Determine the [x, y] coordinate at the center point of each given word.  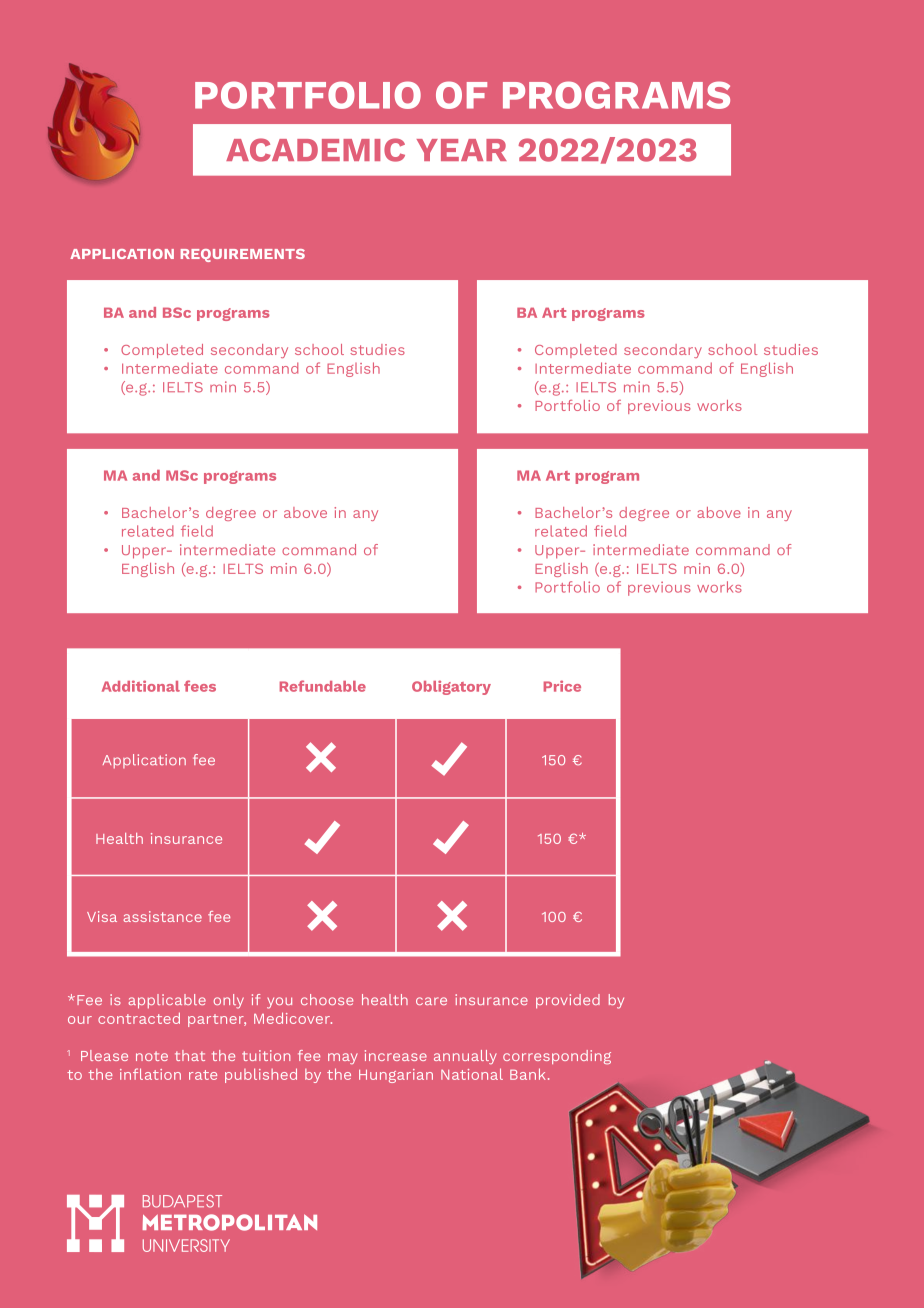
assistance [163, 916]
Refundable [323, 686]
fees [200, 686]
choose [327, 999]
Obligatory [451, 687]
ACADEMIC [315, 150]
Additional [141, 686]
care [431, 1001]
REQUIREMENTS [243, 255]
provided [568, 1001]
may [343, 1058]
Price [562, 686]
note [152, 1056]
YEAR [462, 150]
